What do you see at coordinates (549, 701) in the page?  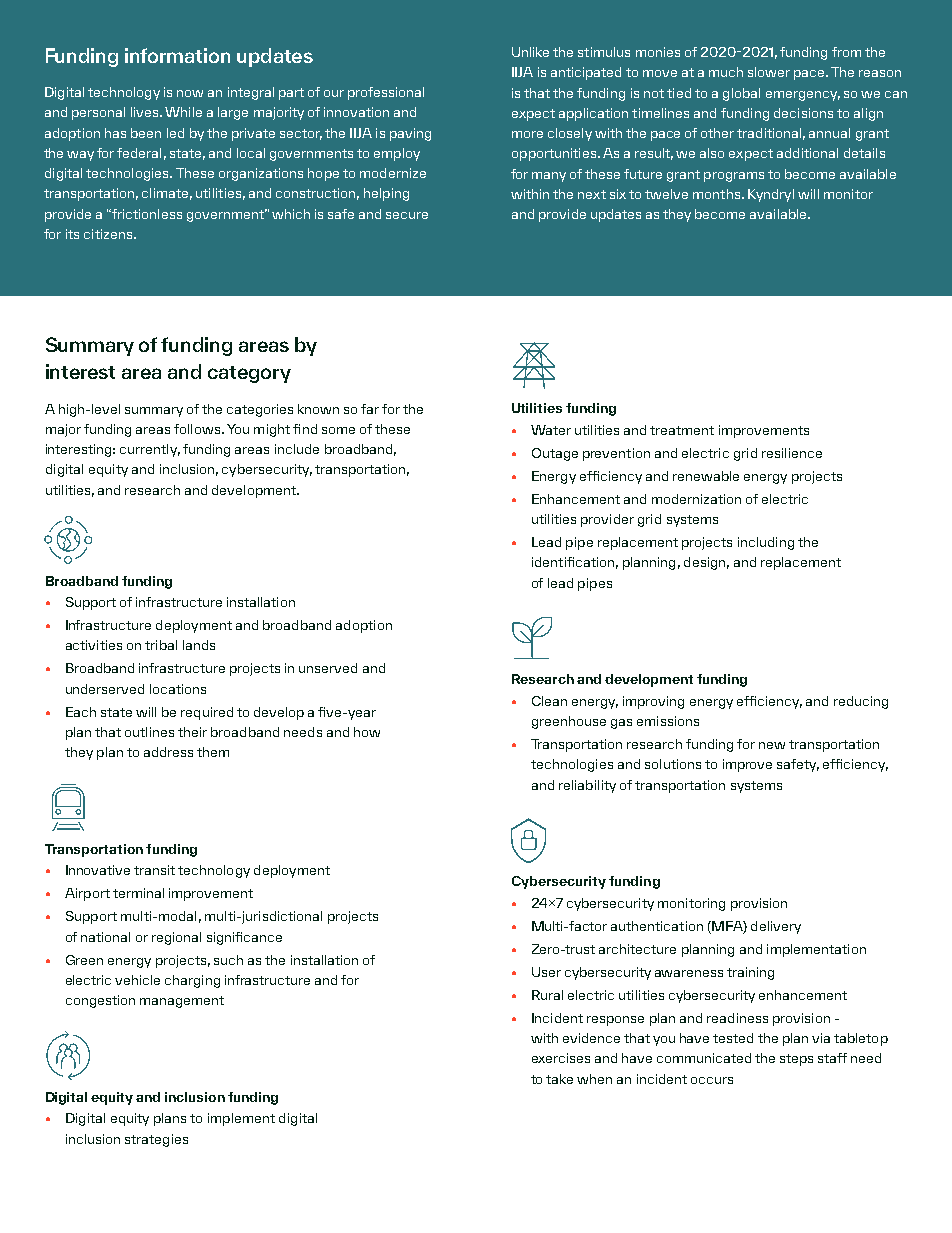 I see `Clean` at bounding box center [549, 701].
